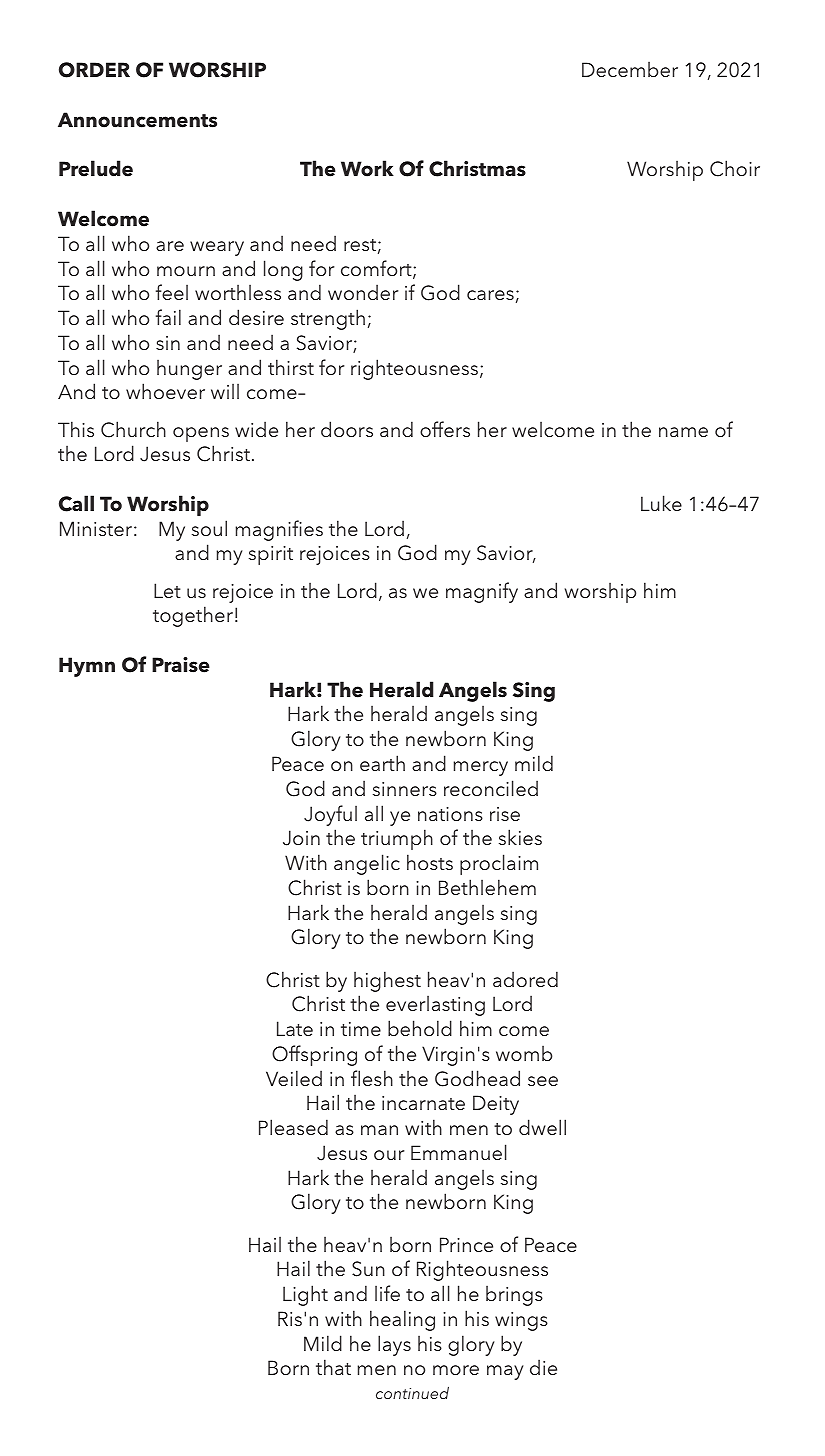 The width and height of the image is (825, 1456). What do you see at coordinates (367, 168) in the image?
I see `Work` at bounding box center [367, 168].
